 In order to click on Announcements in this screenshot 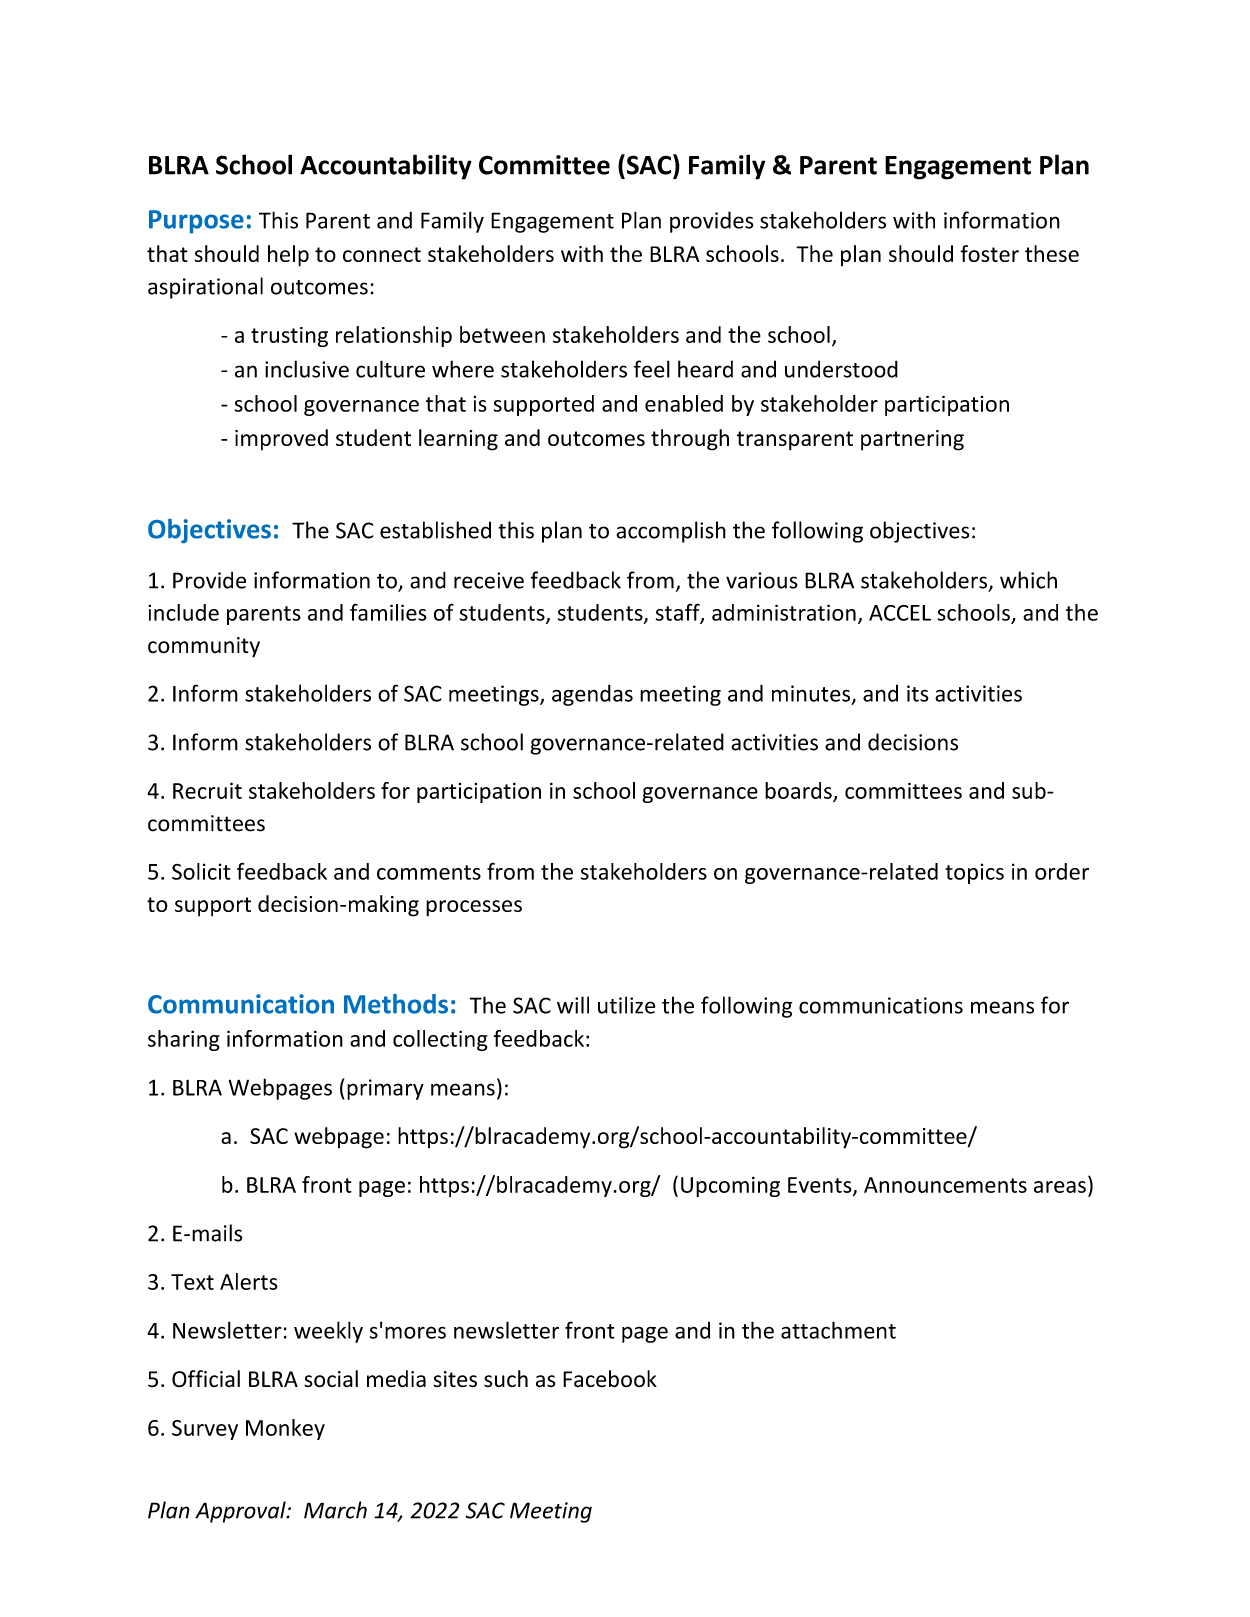, I will do `click(945, 1185)`.
